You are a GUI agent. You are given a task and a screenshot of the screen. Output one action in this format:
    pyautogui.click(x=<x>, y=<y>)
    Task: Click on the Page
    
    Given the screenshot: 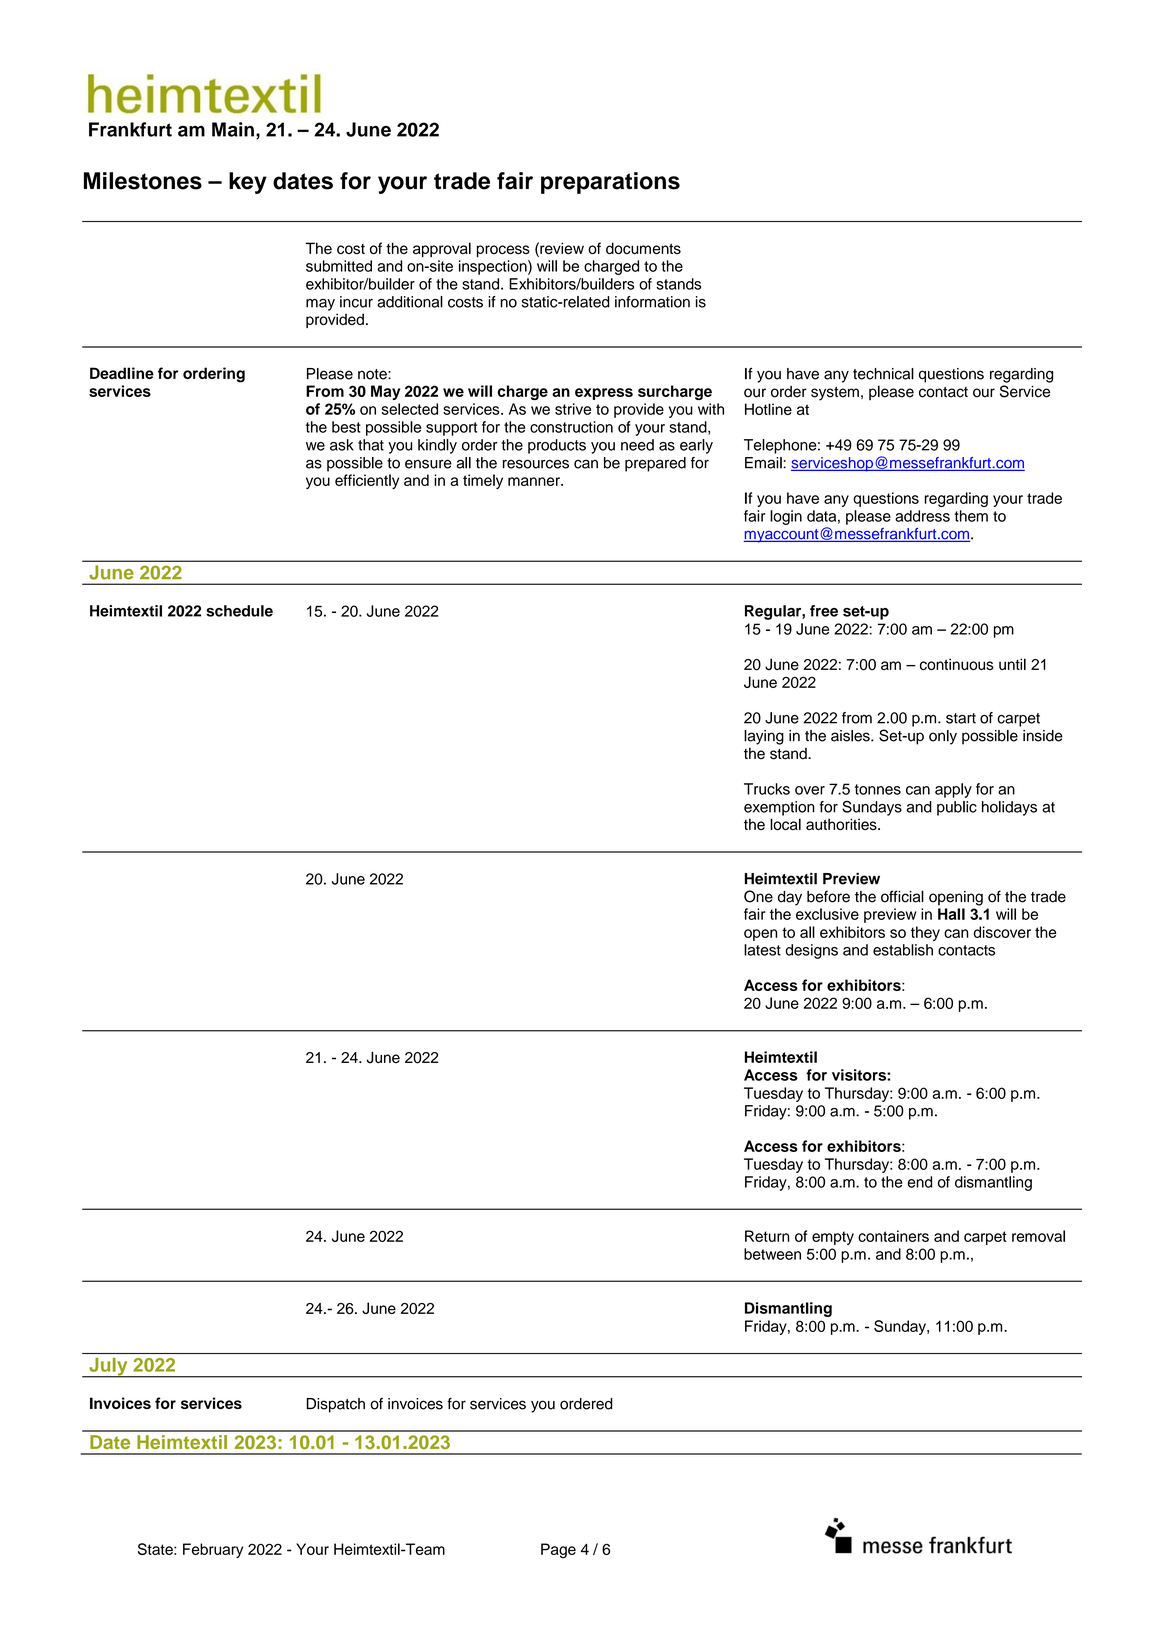 What is the action you would take?
    pyautogui.click(x=558, y=1551)
